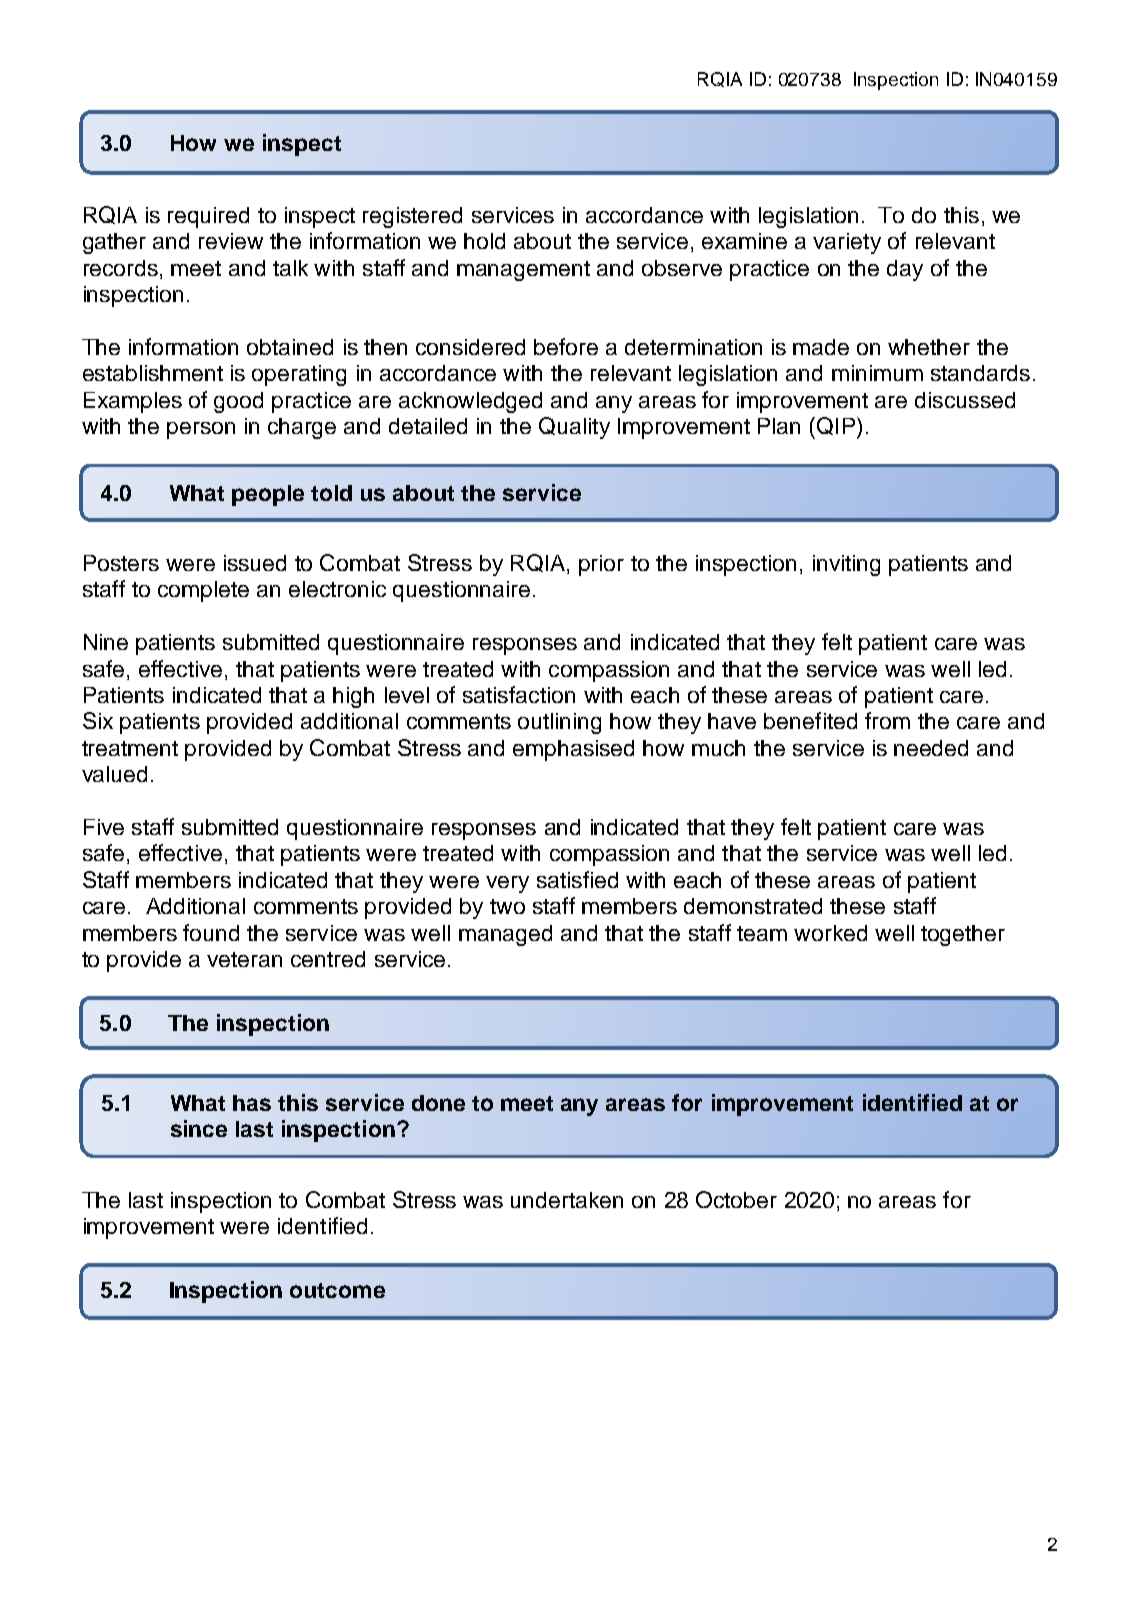 The height and width of the screenshot is (1611, 1139). What do you see at coordinates (601, 565) in the screenshot?
I see `prior` at bounding box center [601, 565].
